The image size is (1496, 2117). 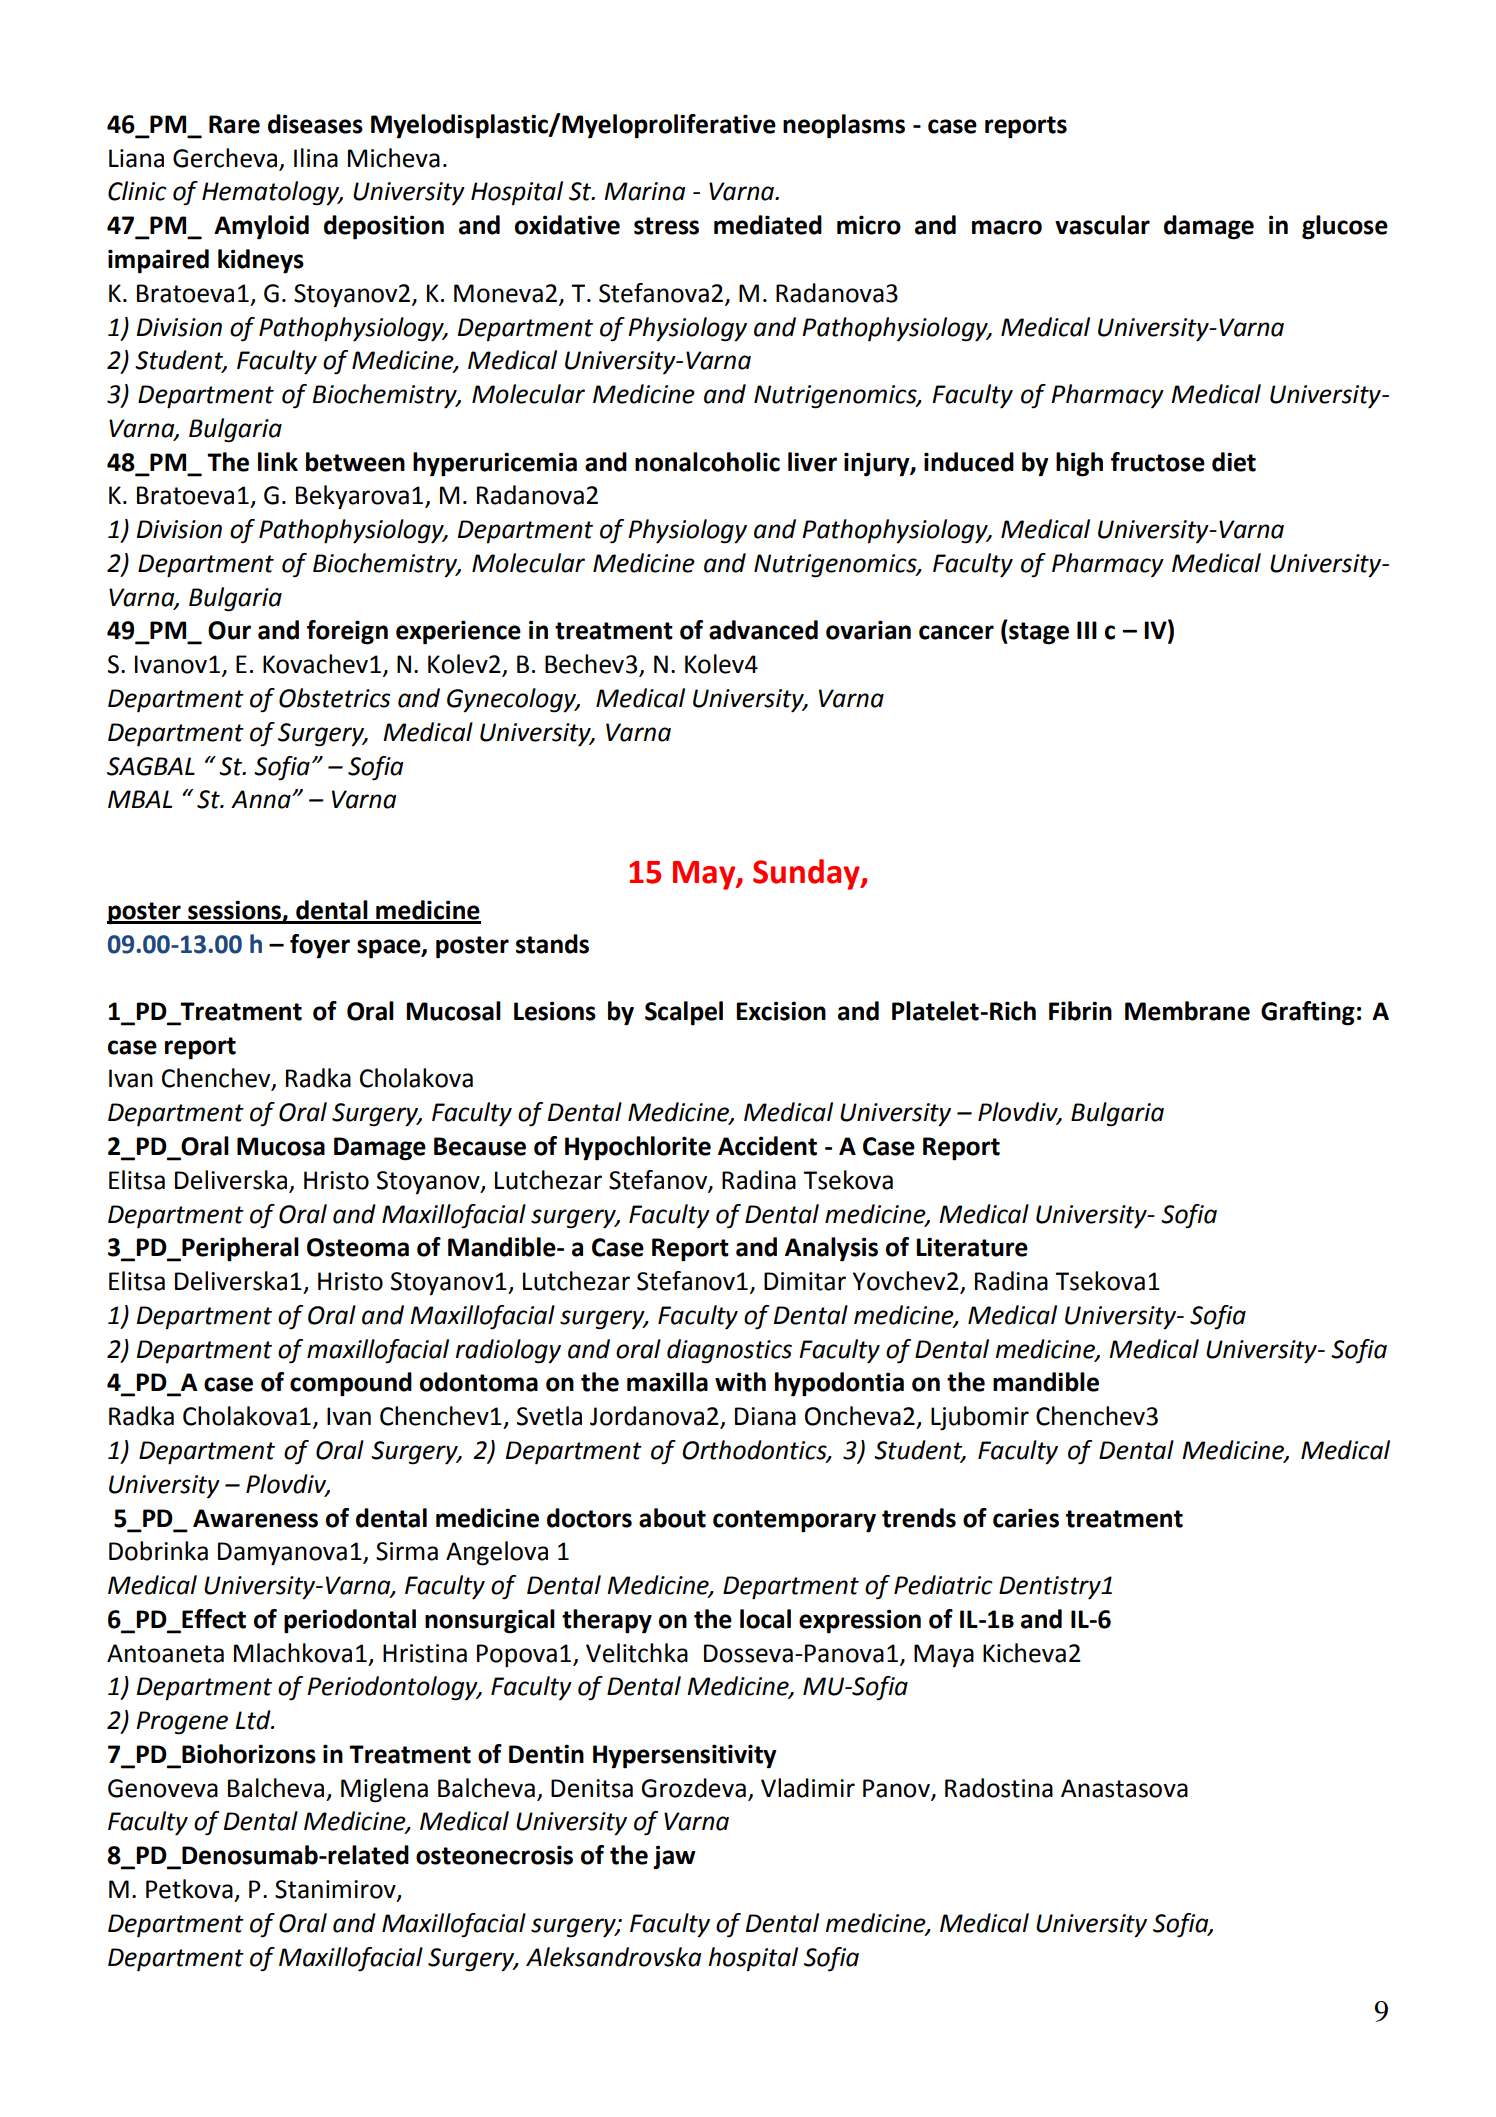 I want to click on vascular, so click(x=1102, y=225).
